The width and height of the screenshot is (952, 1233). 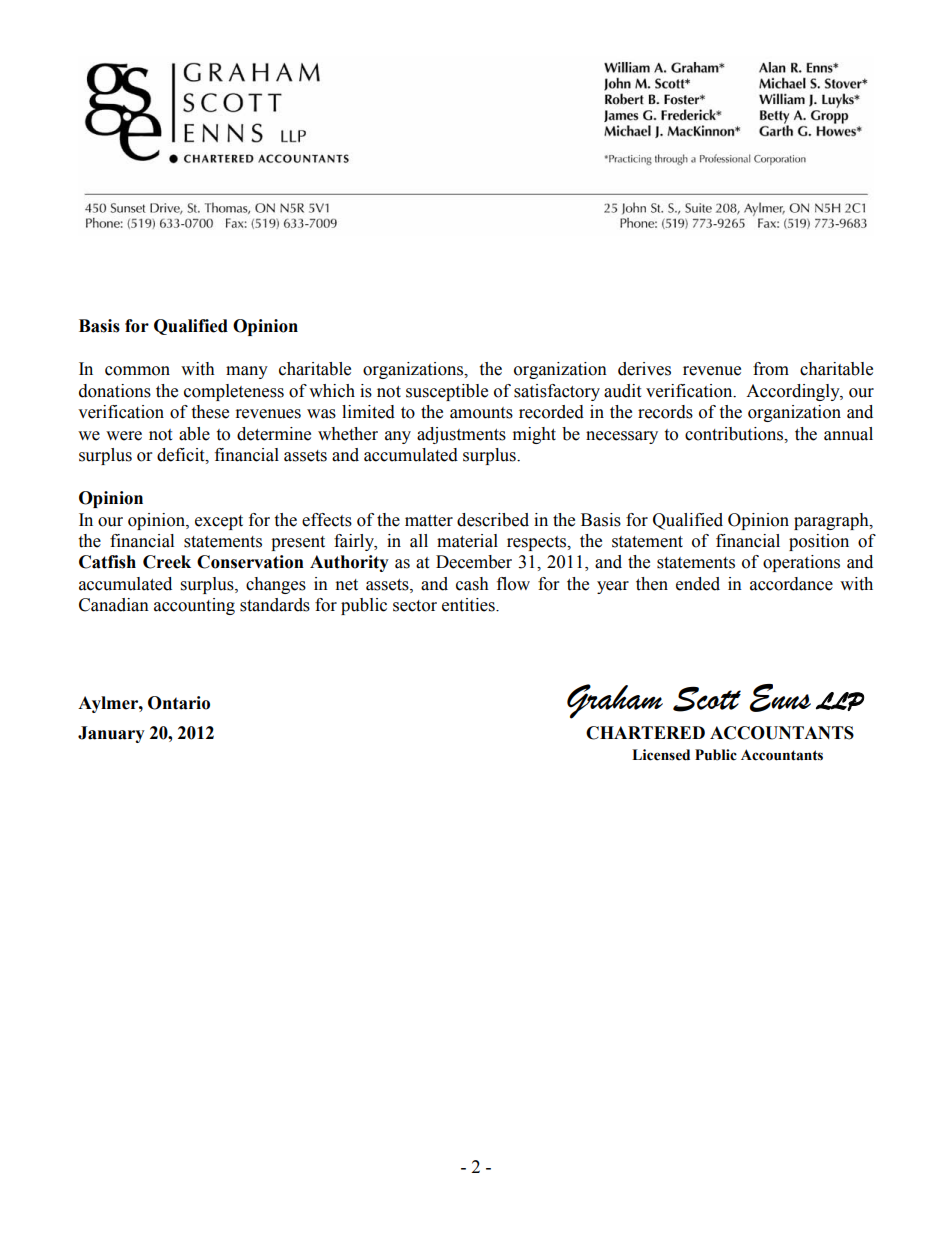 I want to click on Creek, so click(x=167, y=562).
